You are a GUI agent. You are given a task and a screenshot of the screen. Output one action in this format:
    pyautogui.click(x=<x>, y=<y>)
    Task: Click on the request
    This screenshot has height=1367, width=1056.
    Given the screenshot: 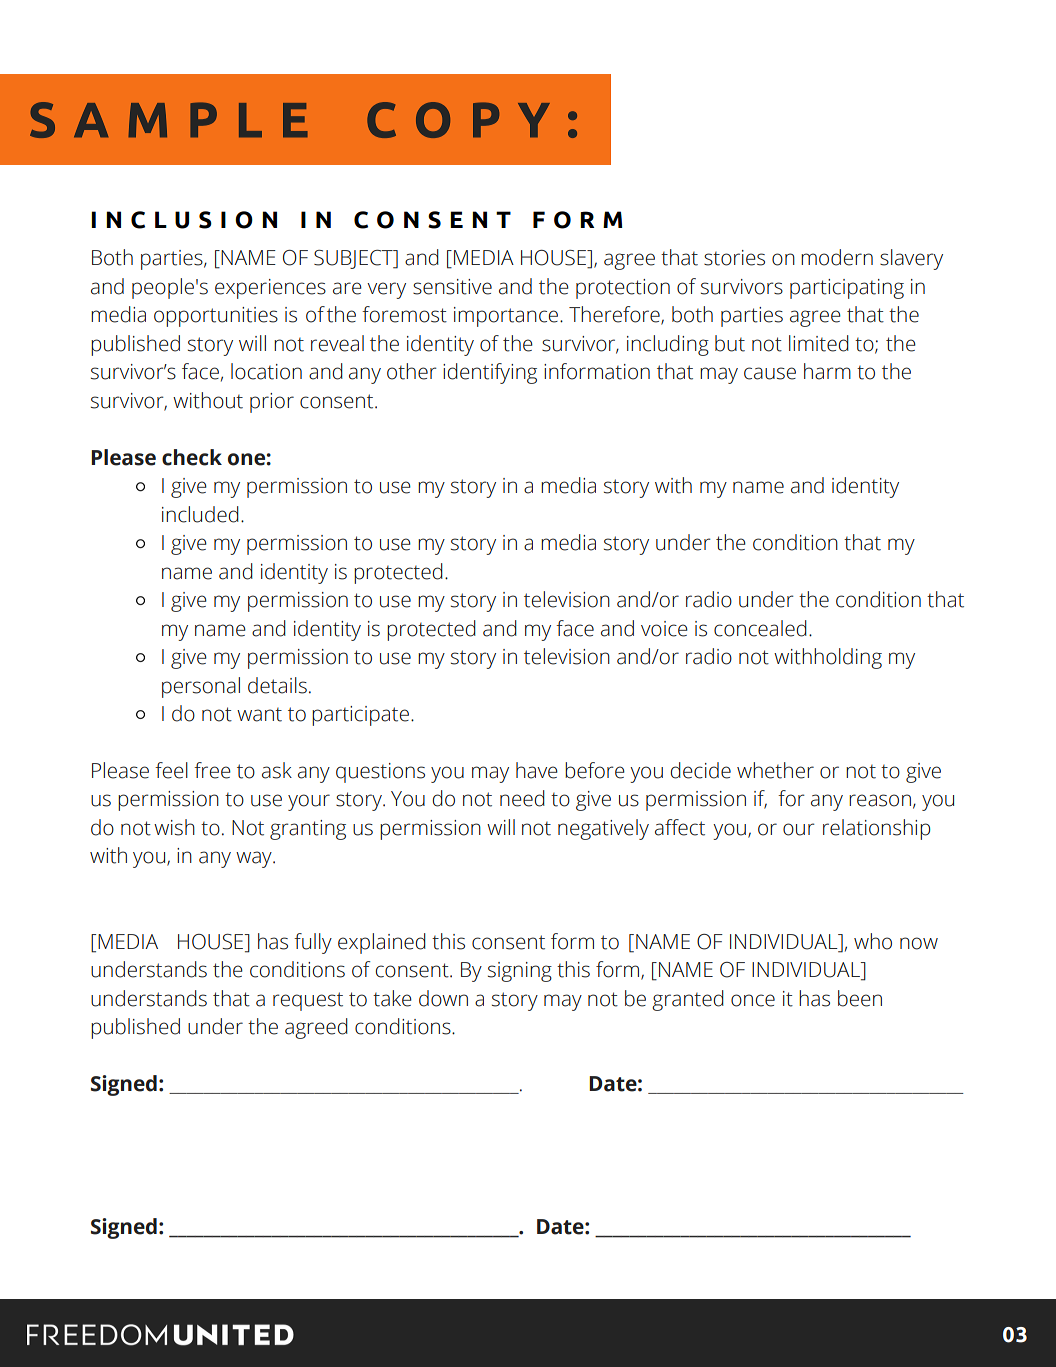 What is the action you would take?
    pyautogui.click(x=308, y=1001)
